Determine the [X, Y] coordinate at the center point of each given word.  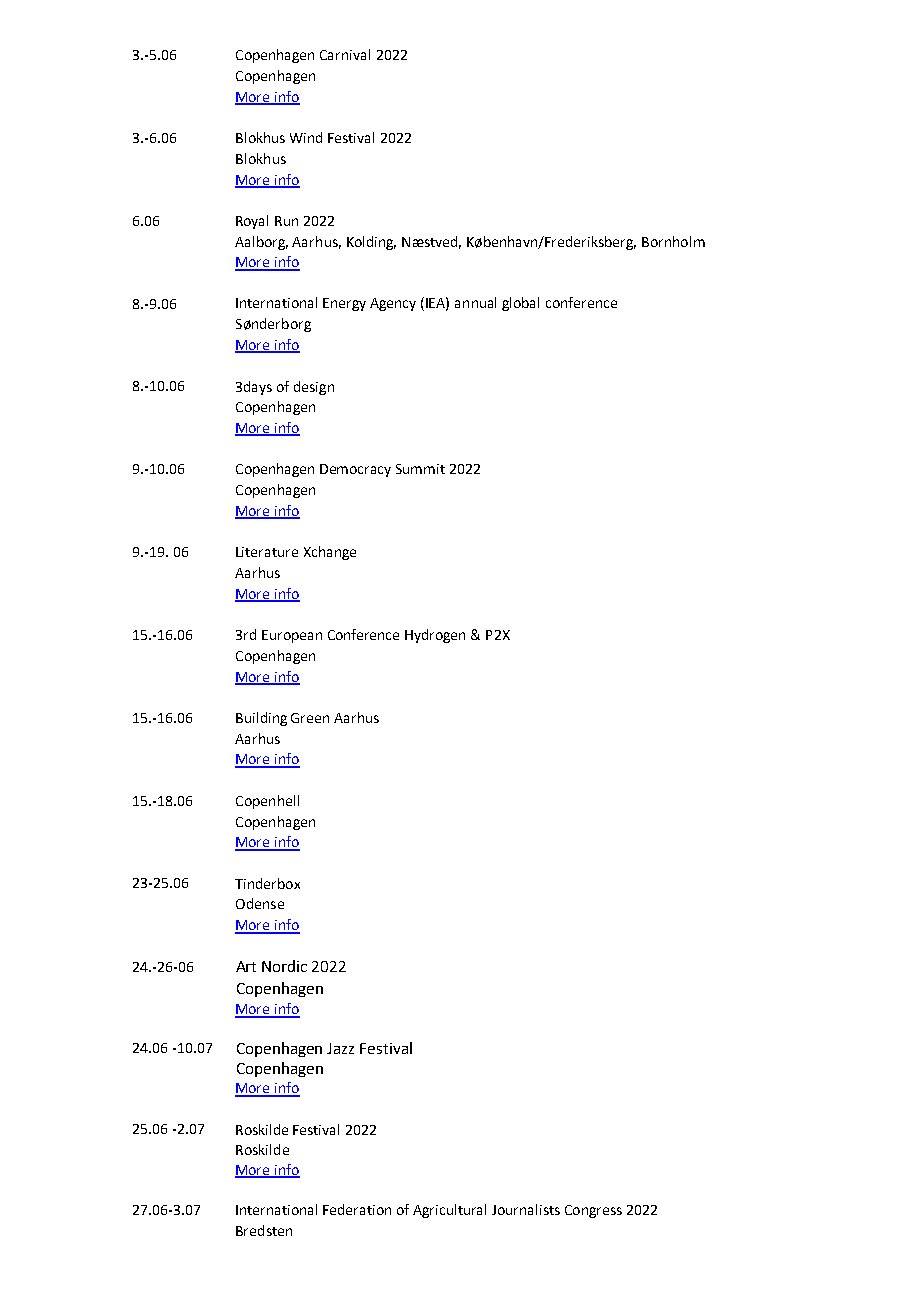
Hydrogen [435, 636]
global [520, 304]
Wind [306, 137]
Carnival [345, 54]
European [292, 636]
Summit [420, 469]
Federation [357, 1209]
